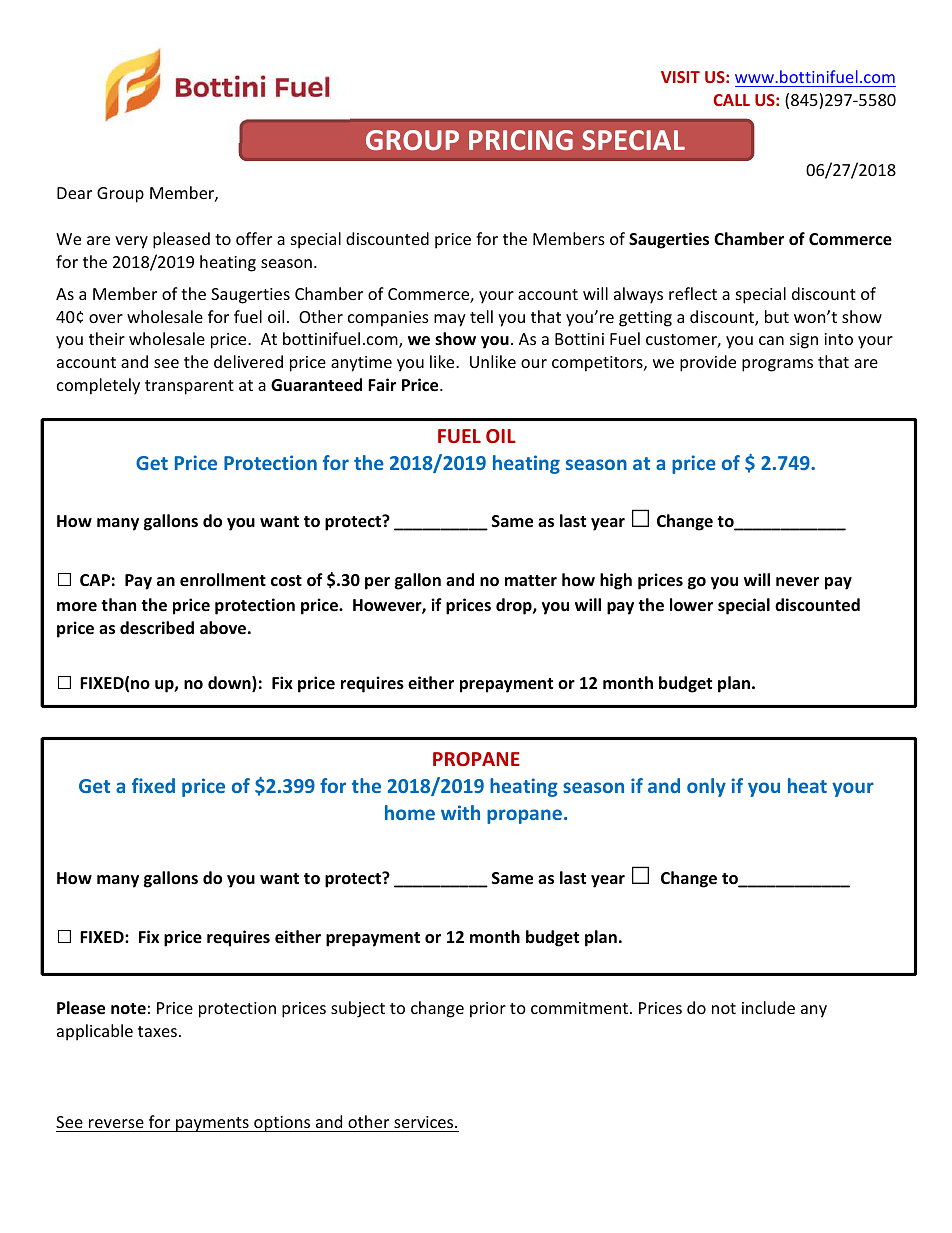  I want to click on with, so click(460, 812).
